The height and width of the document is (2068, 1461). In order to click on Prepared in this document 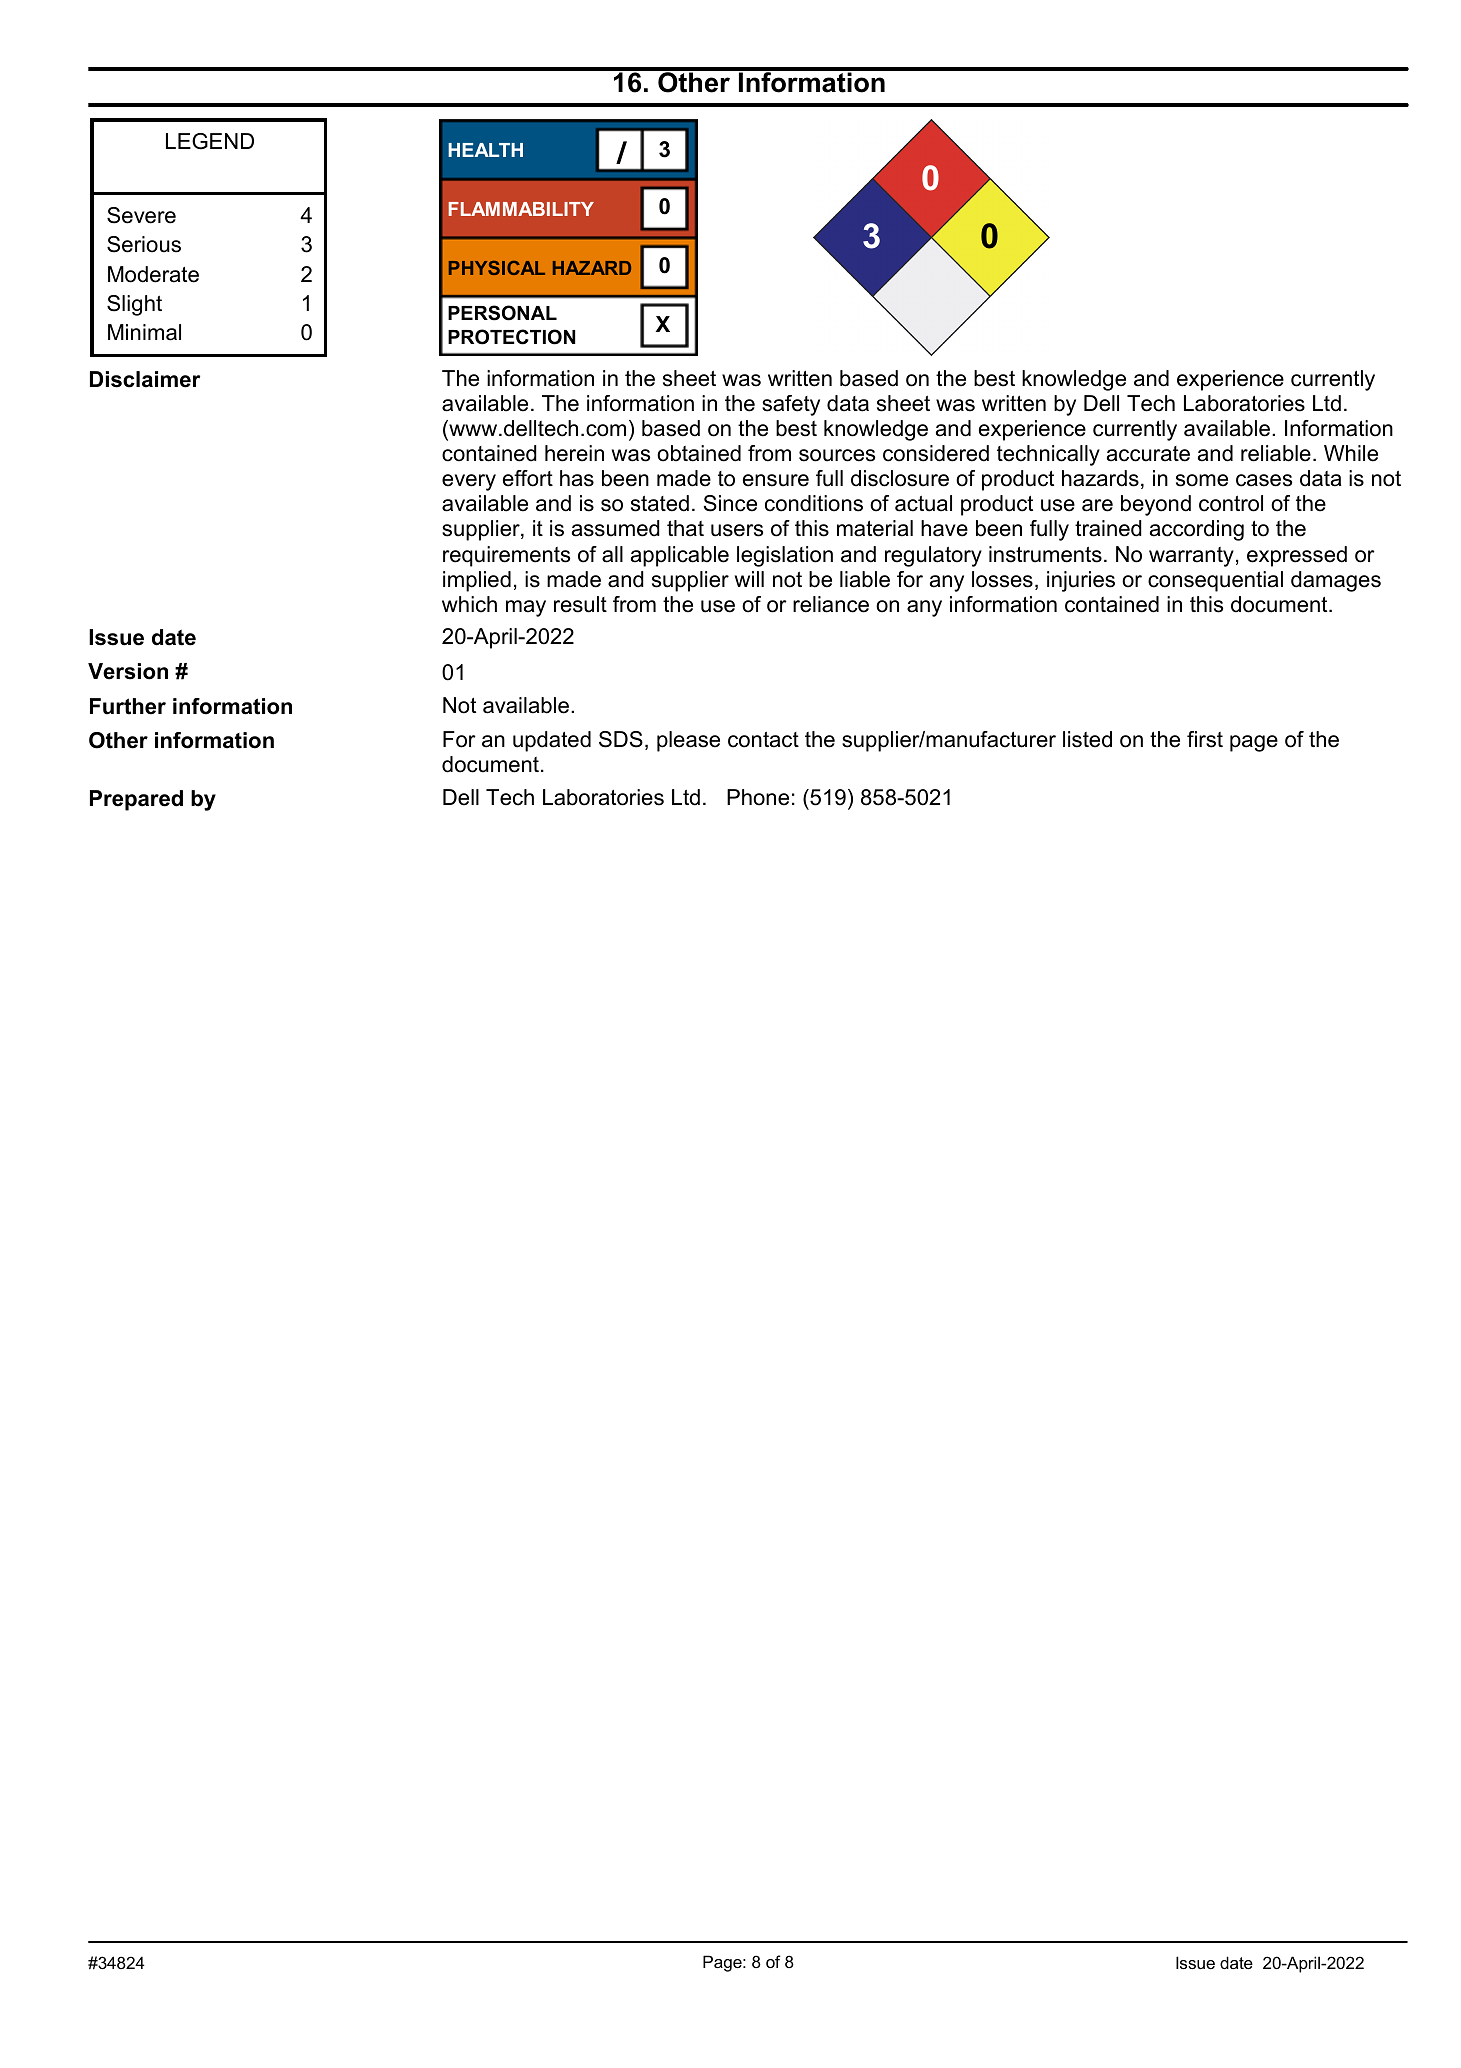, I will do `click(136, 800)`.
